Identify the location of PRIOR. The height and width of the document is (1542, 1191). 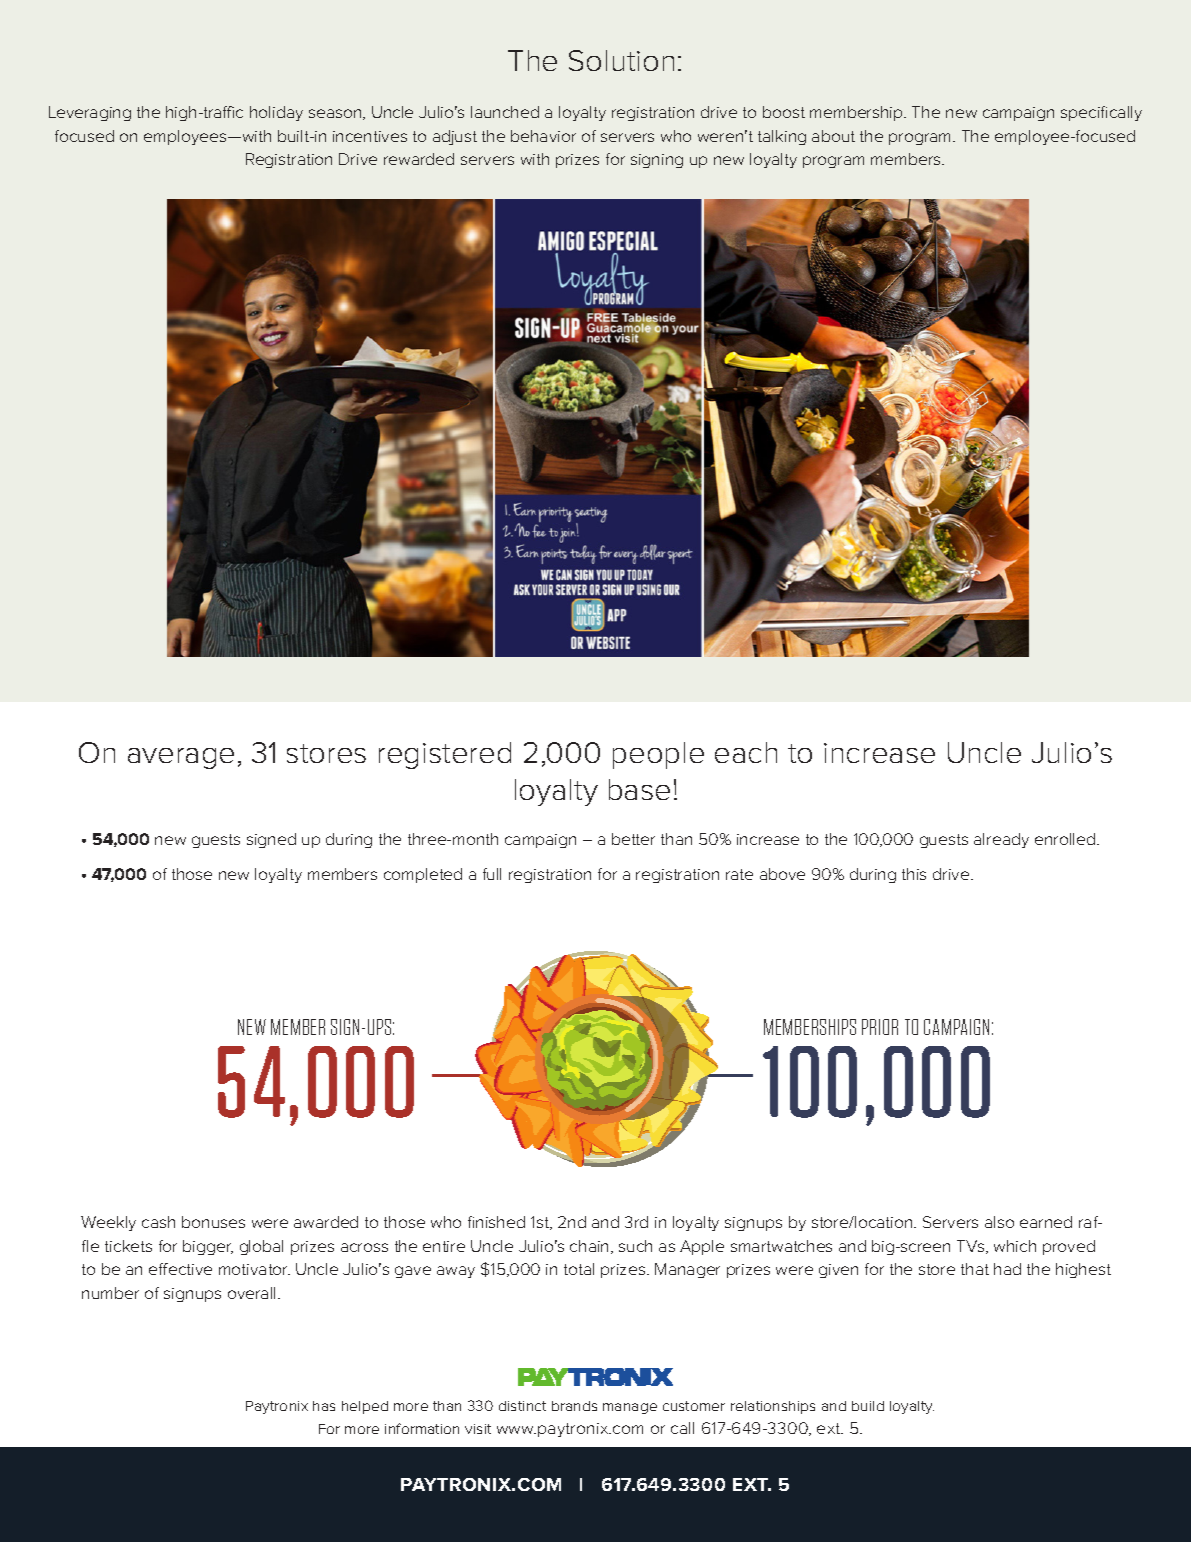
(880, 1027).
